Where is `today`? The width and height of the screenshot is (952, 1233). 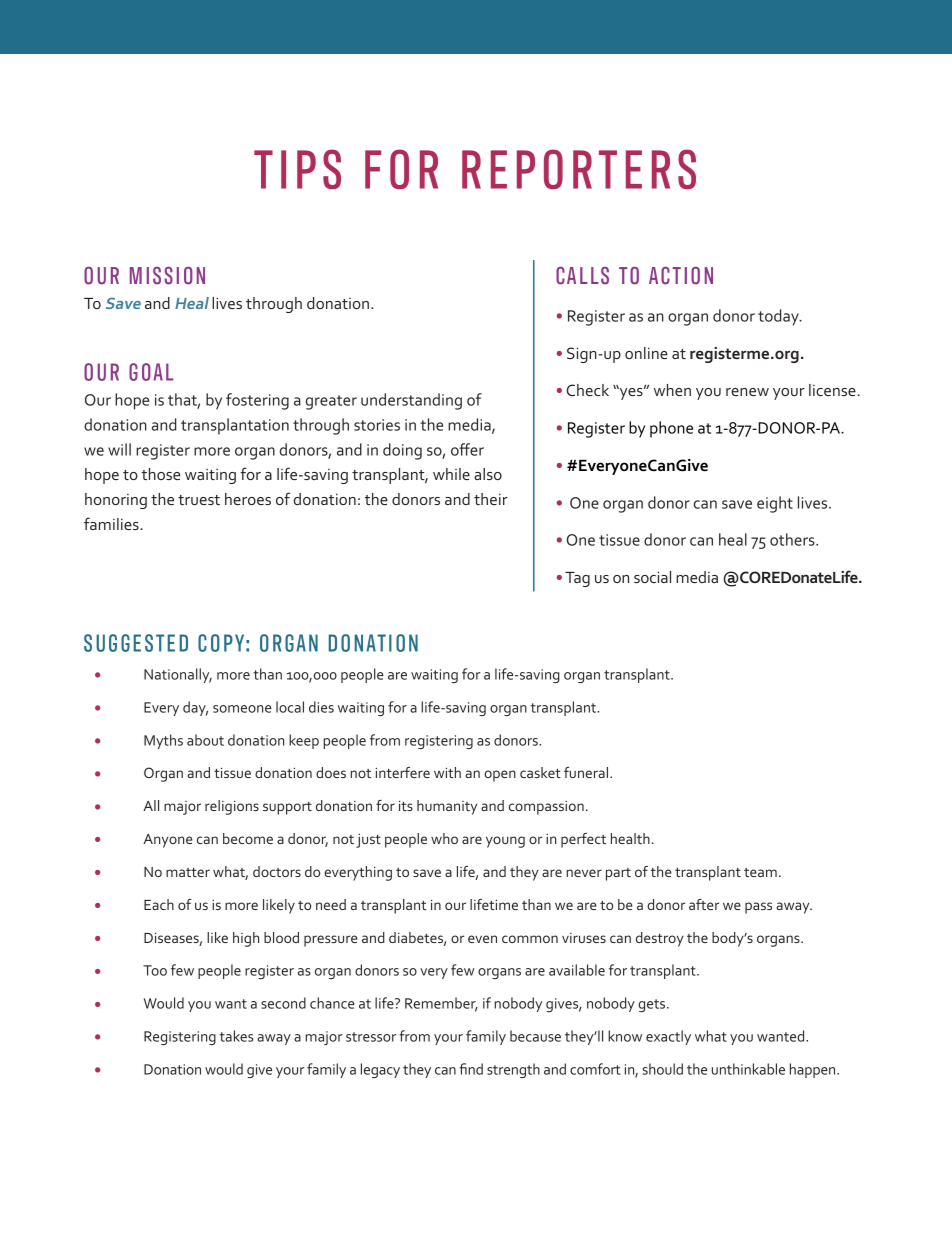 today is located at coordinates (779, 317).
